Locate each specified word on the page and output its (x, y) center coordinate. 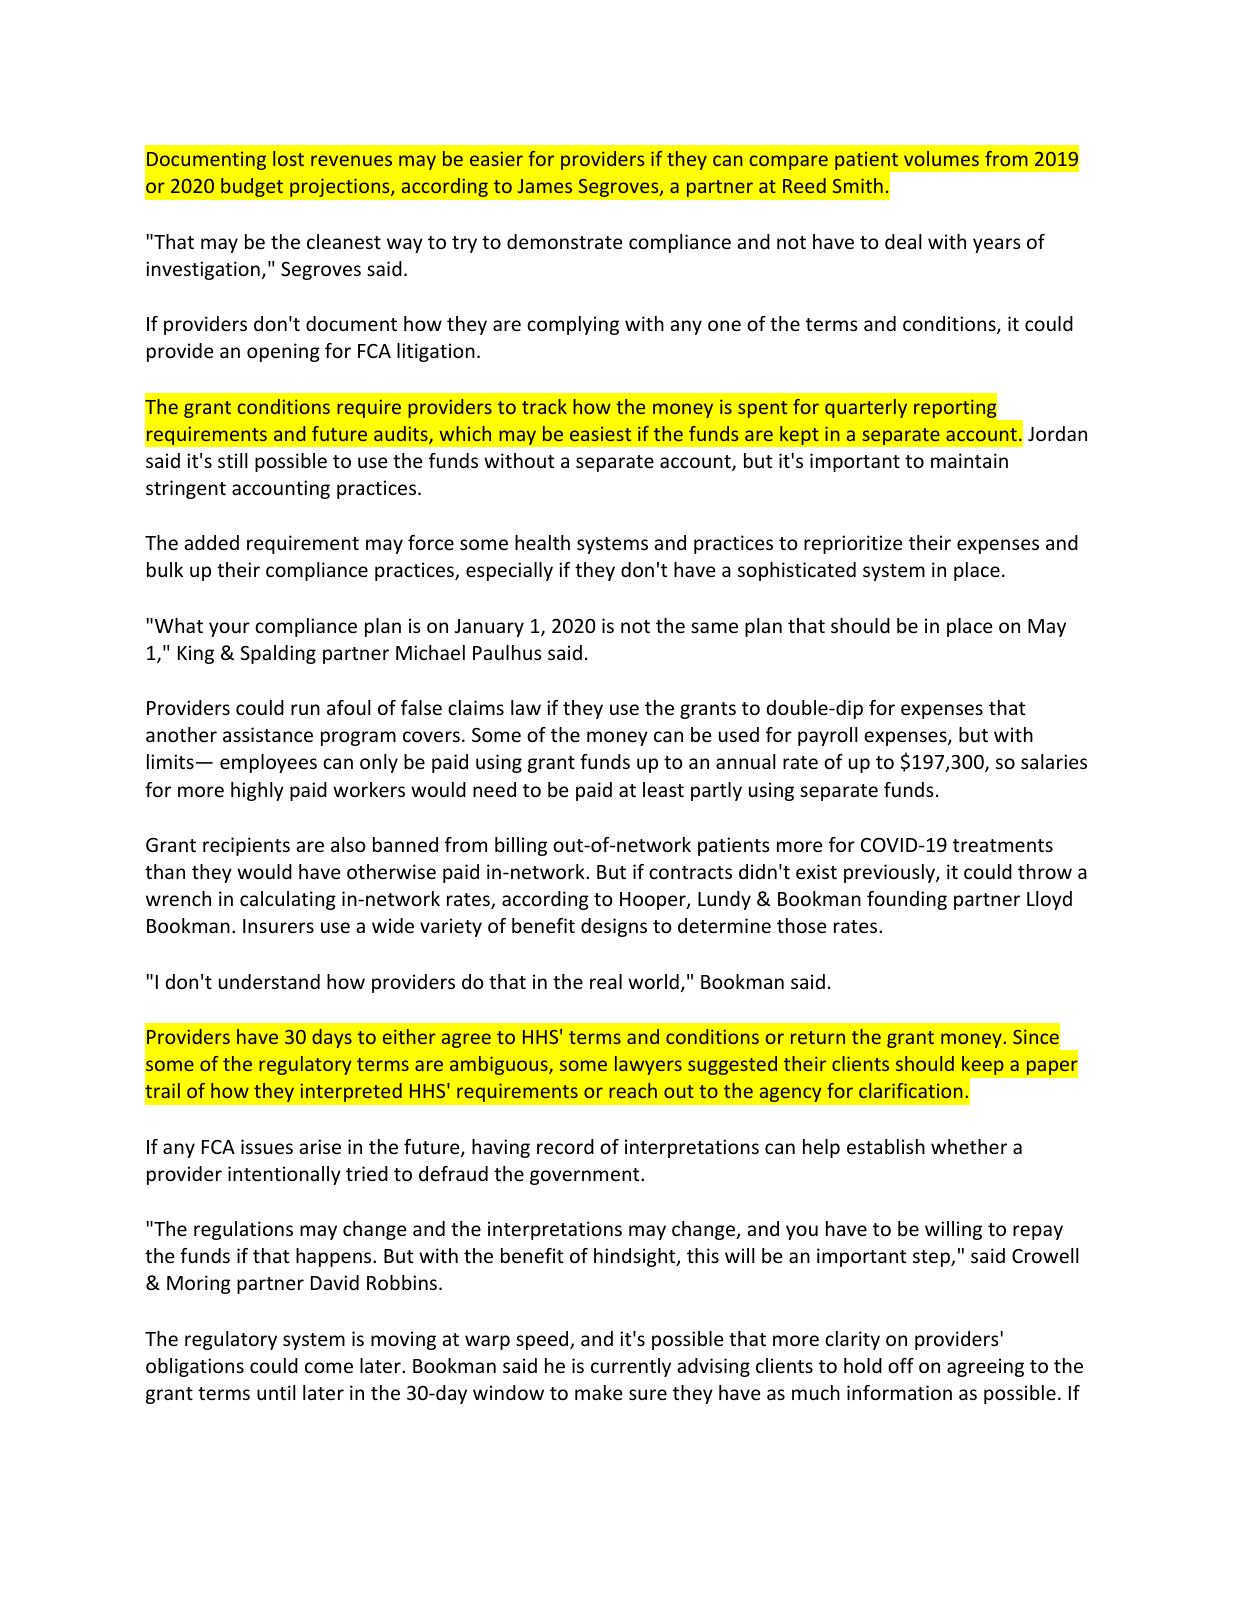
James (545, 186)
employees (268, 763)
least (663, 789)
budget (252, 187)
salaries (1054, 761)
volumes (941, 158)
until (276, 1392)
